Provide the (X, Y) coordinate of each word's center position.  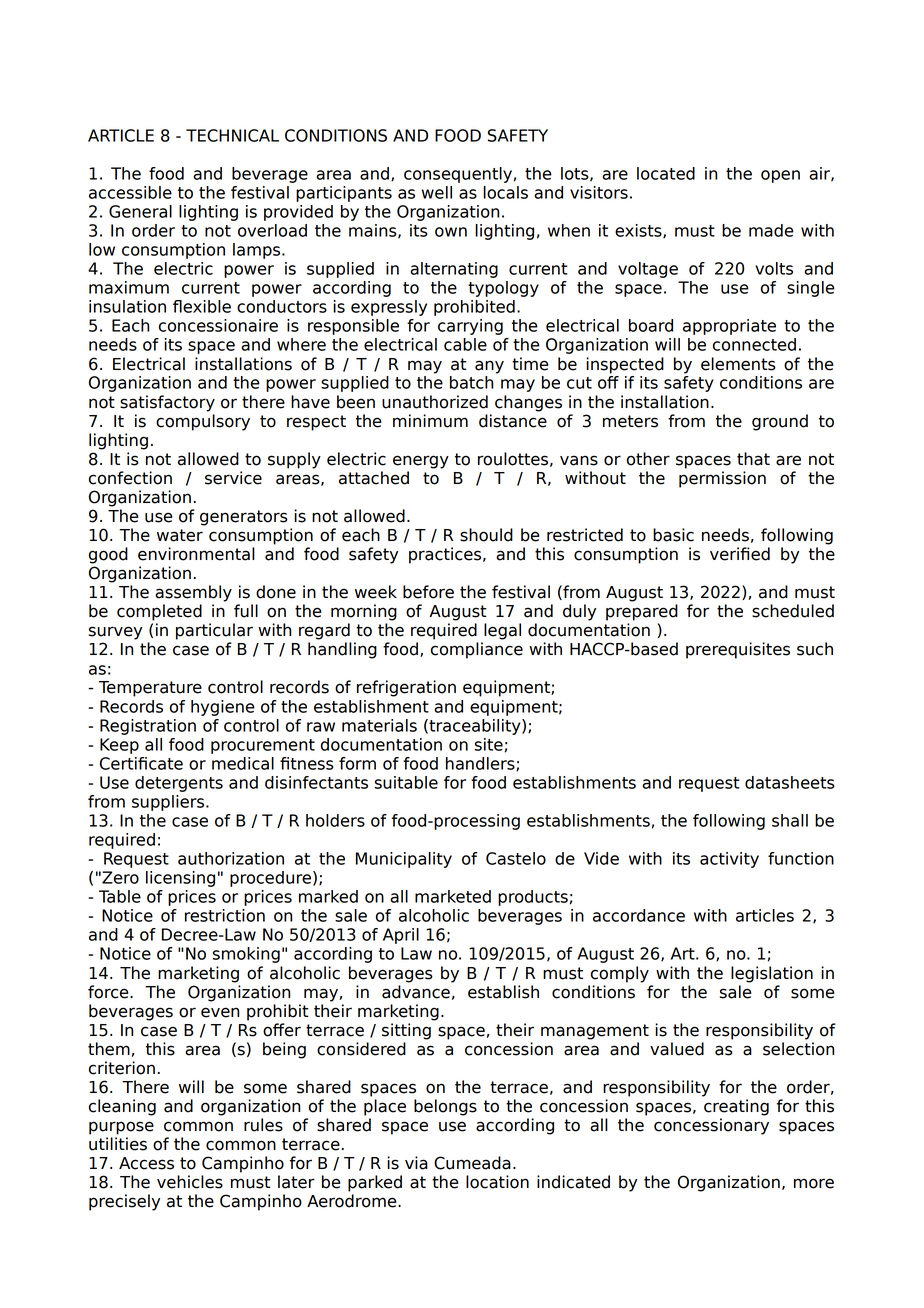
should (486, 535)
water (180, 535)
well (437, 192)
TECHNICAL (232, 135)
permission (722, 479)
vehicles (190, 1182)
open (780, 176)
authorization (231, 858)
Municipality (404, 860)
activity (729, 860)
